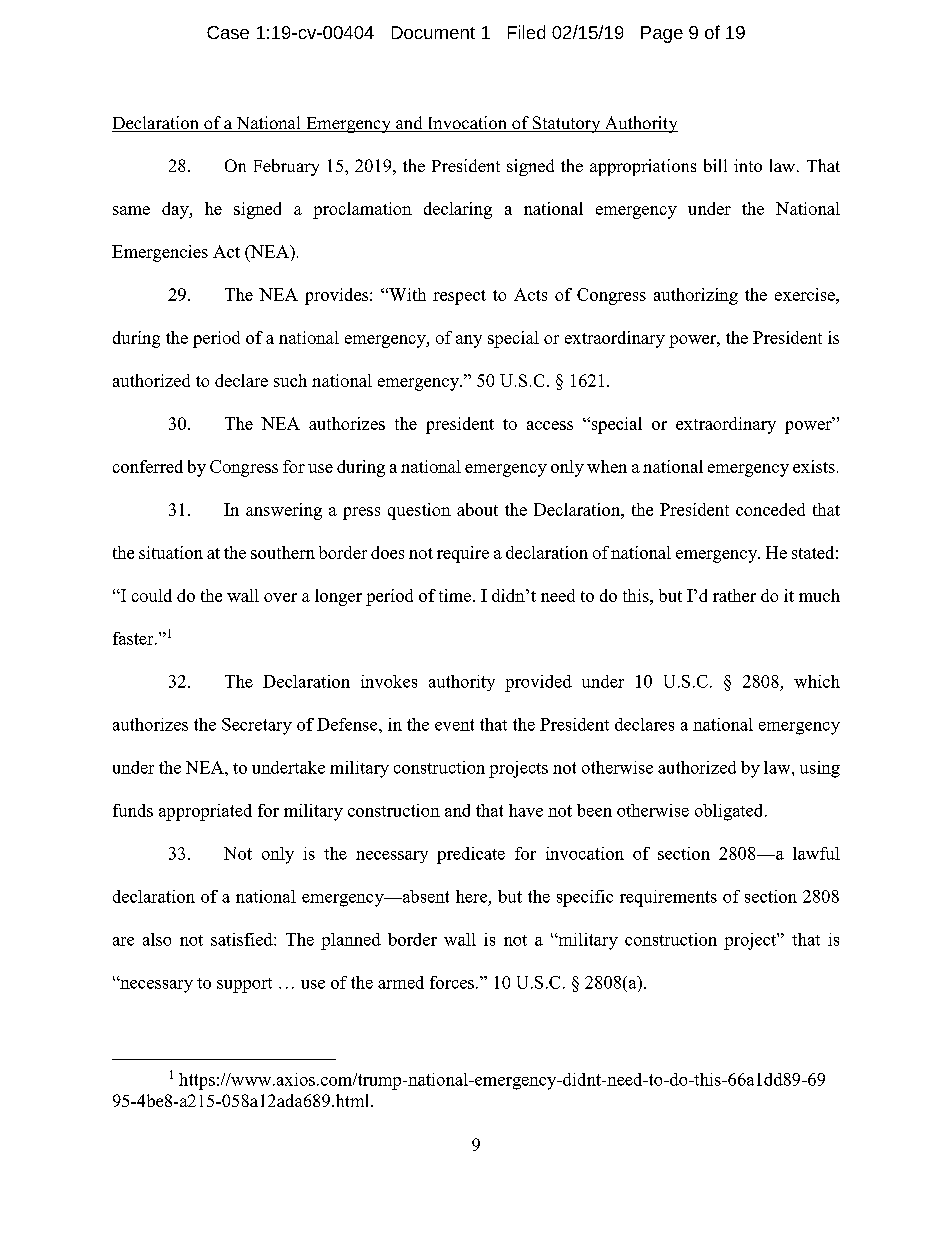  What do you see at coordinates (433, 32) in the screenshot?
I see `Document` at bounding box center [433, 32].
